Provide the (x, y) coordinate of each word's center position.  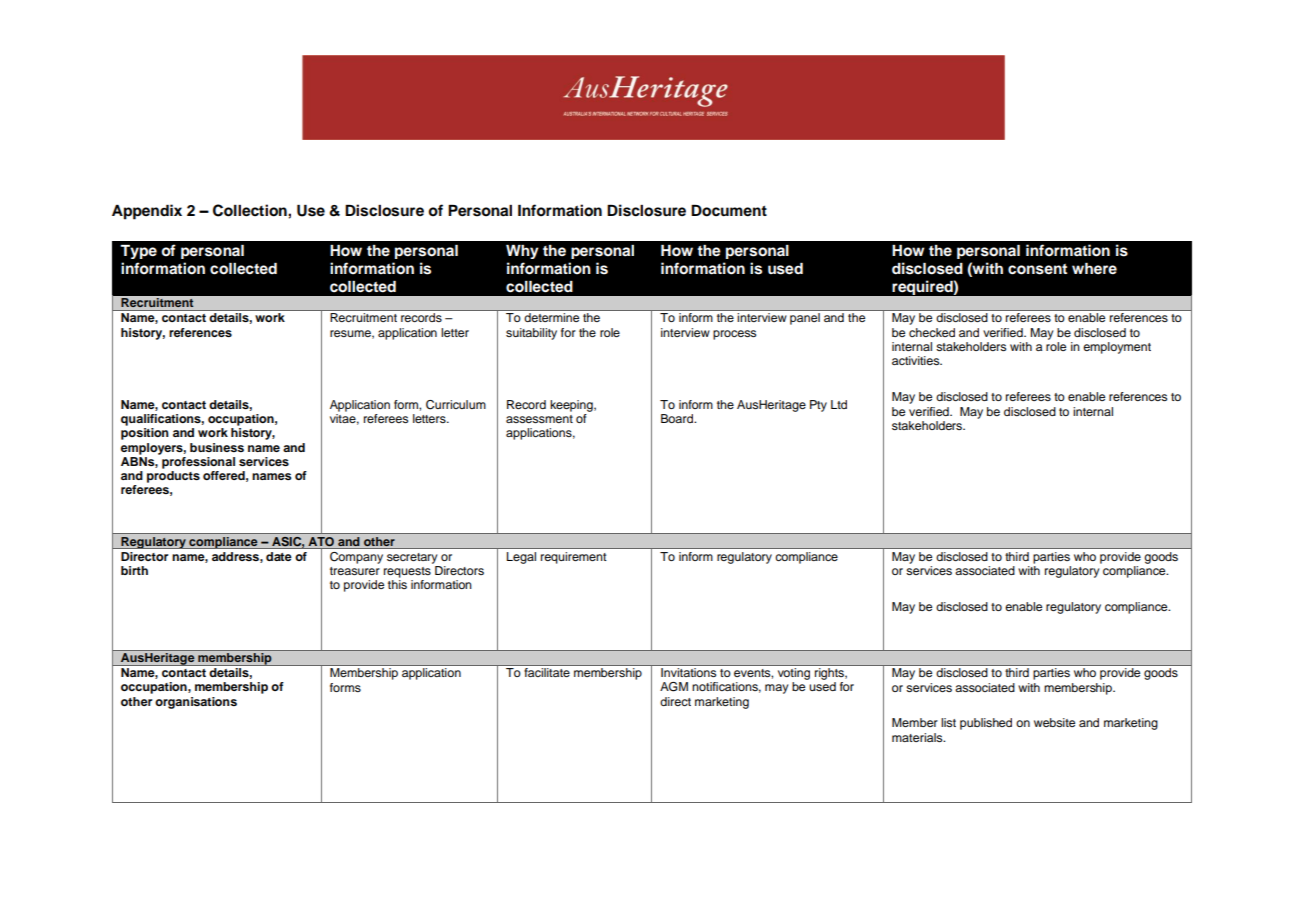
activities (917, 360)
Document (729, 211)
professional (198, 463)
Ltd (839, 404)
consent (1037, 269)
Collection (251, 210)
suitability (531, 334)
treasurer (355, 571)
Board (678, 418)
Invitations (688, 672)
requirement (573, 558)
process (734, 335)
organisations (196, 703)
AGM (674, 687)
